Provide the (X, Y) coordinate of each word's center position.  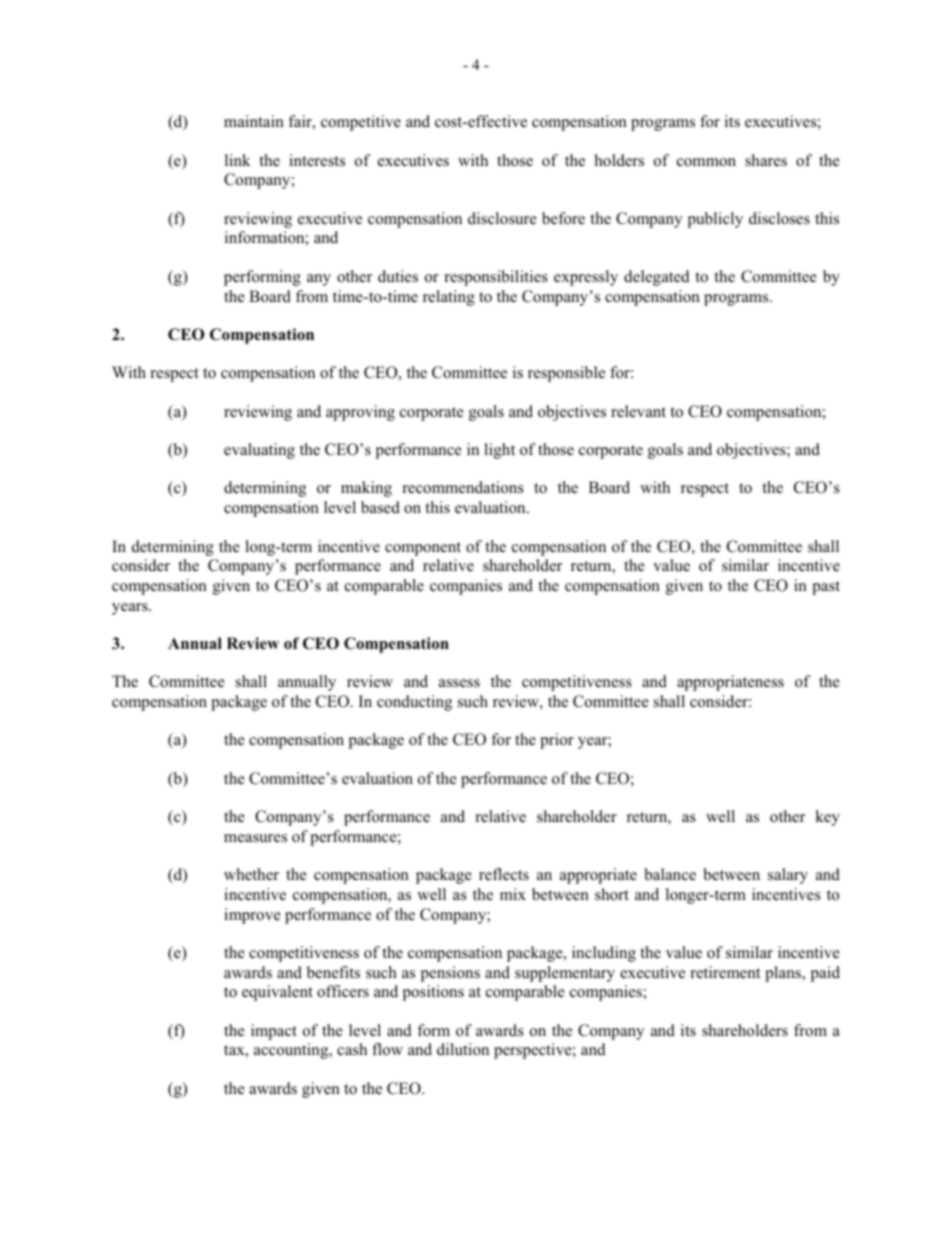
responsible (566, 374)
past (826, 588)
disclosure (502, 218)
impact (274, 1032)
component (423, 549)
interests (317, 160)
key (827, 818)
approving (360, 413)
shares (766, 160)
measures (255, 838)
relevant (638, 411)
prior (557, 741)
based (380, 507)
